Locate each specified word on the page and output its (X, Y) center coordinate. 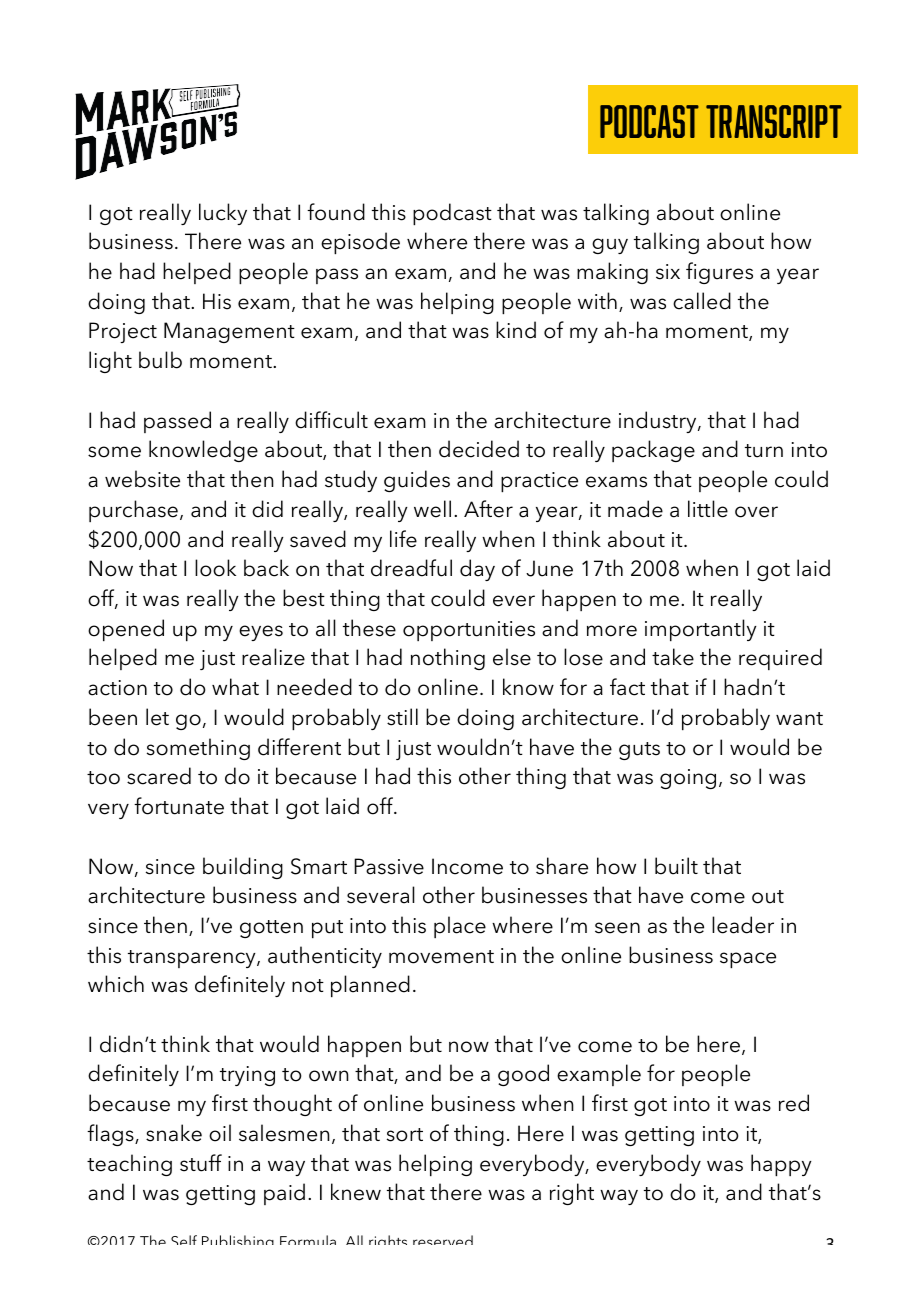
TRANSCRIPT (774, 121)
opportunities (469, 631)
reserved (443, 1240)
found (336, 212)
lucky (223, 214)
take (673, 657)
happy (781, 1165)
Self (184, 1240)
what (235, 687)
